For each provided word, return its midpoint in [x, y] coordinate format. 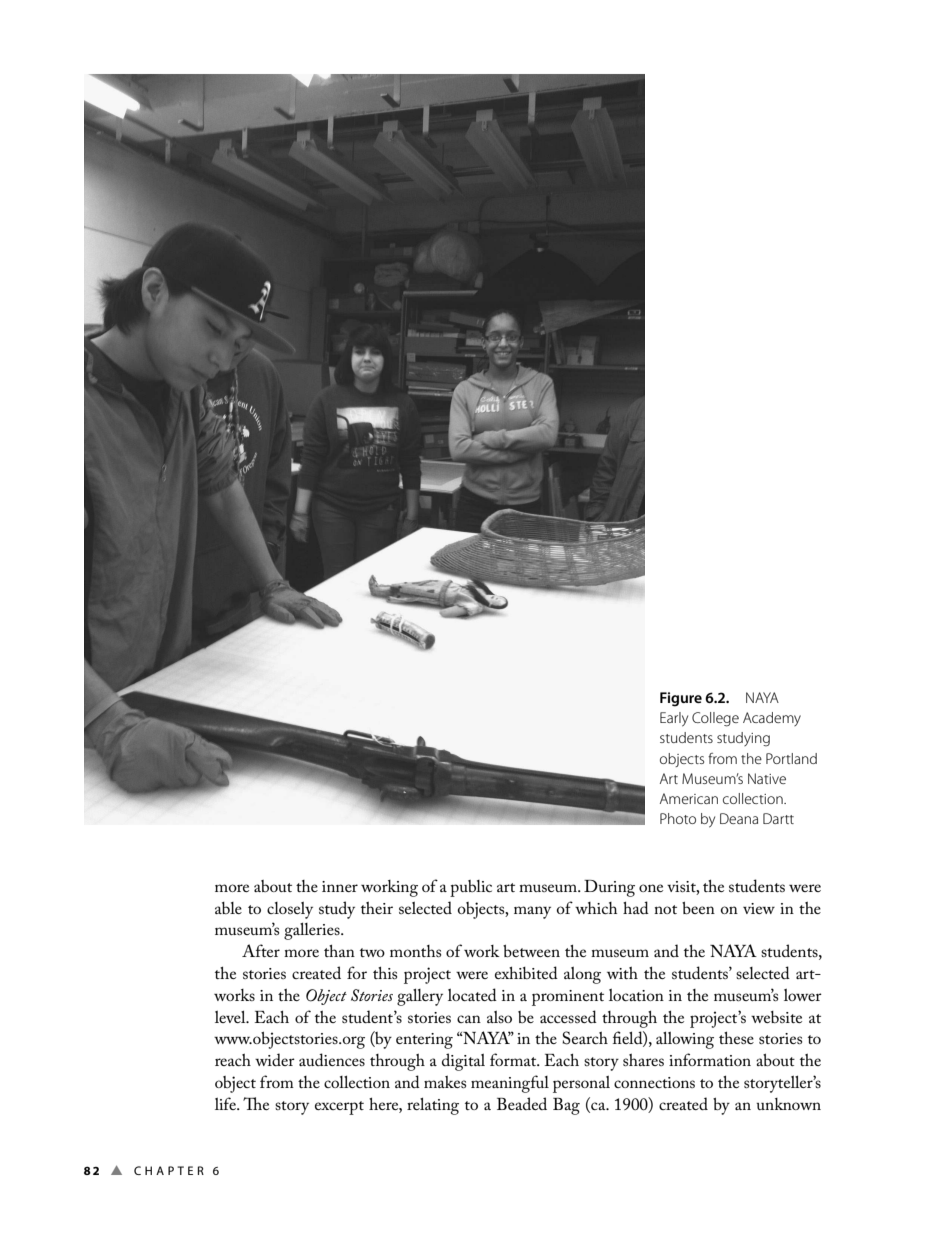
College [715, 719]
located [472, 994]
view [759, 908]
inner [340, 886]
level [231, 1017]
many [532, 912]
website [776, 1017]
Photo [678, 818]
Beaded [522, 1103]
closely [290, 910]
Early [674, 719]
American [689, 798]
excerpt [339, 1108]
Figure [681, 699]
